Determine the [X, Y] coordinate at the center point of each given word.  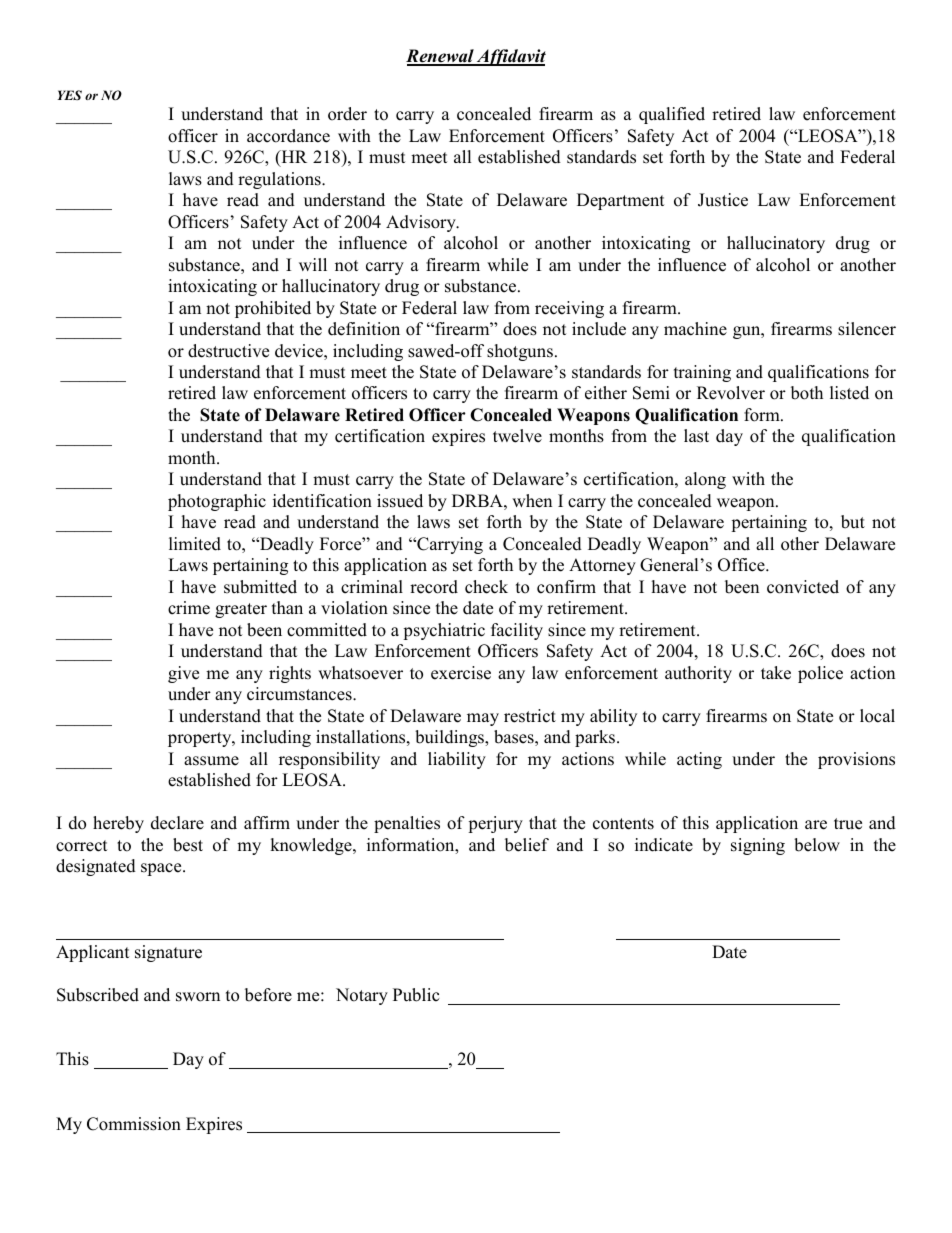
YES [69, 95]
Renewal [441, 57]
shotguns [520, 352]
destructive [228, 351]
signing [758, 846]
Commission [134, 1124]
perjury [495, 824]
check [486, 587]
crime [189, 608]
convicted [803, 587]
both [807, 393]
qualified [672, 115]
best [188, 845]
